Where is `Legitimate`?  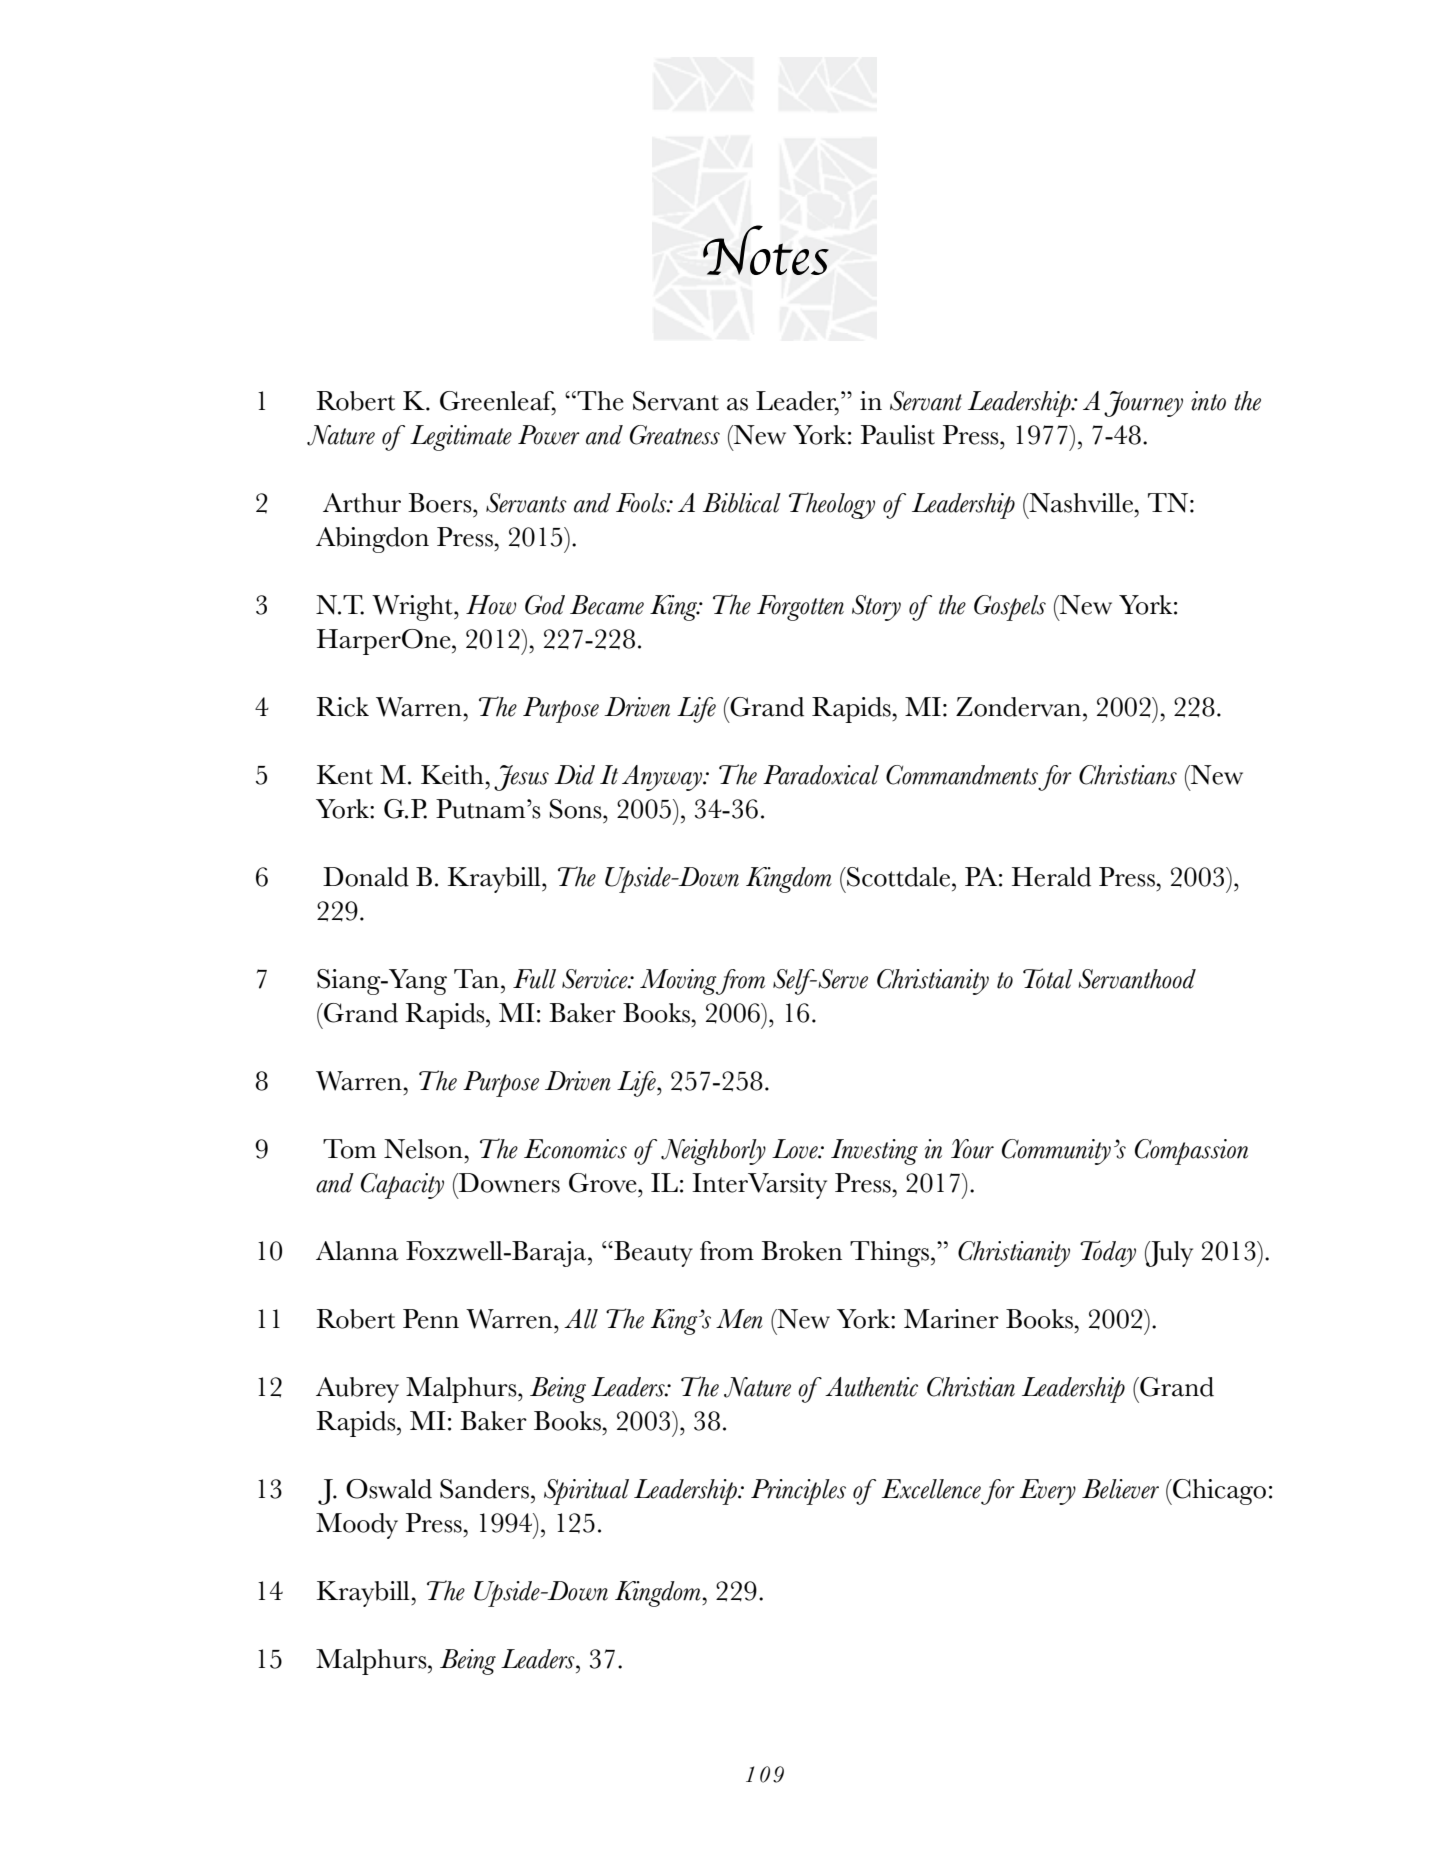 Legitimate is located at coordinates (461, 438).
